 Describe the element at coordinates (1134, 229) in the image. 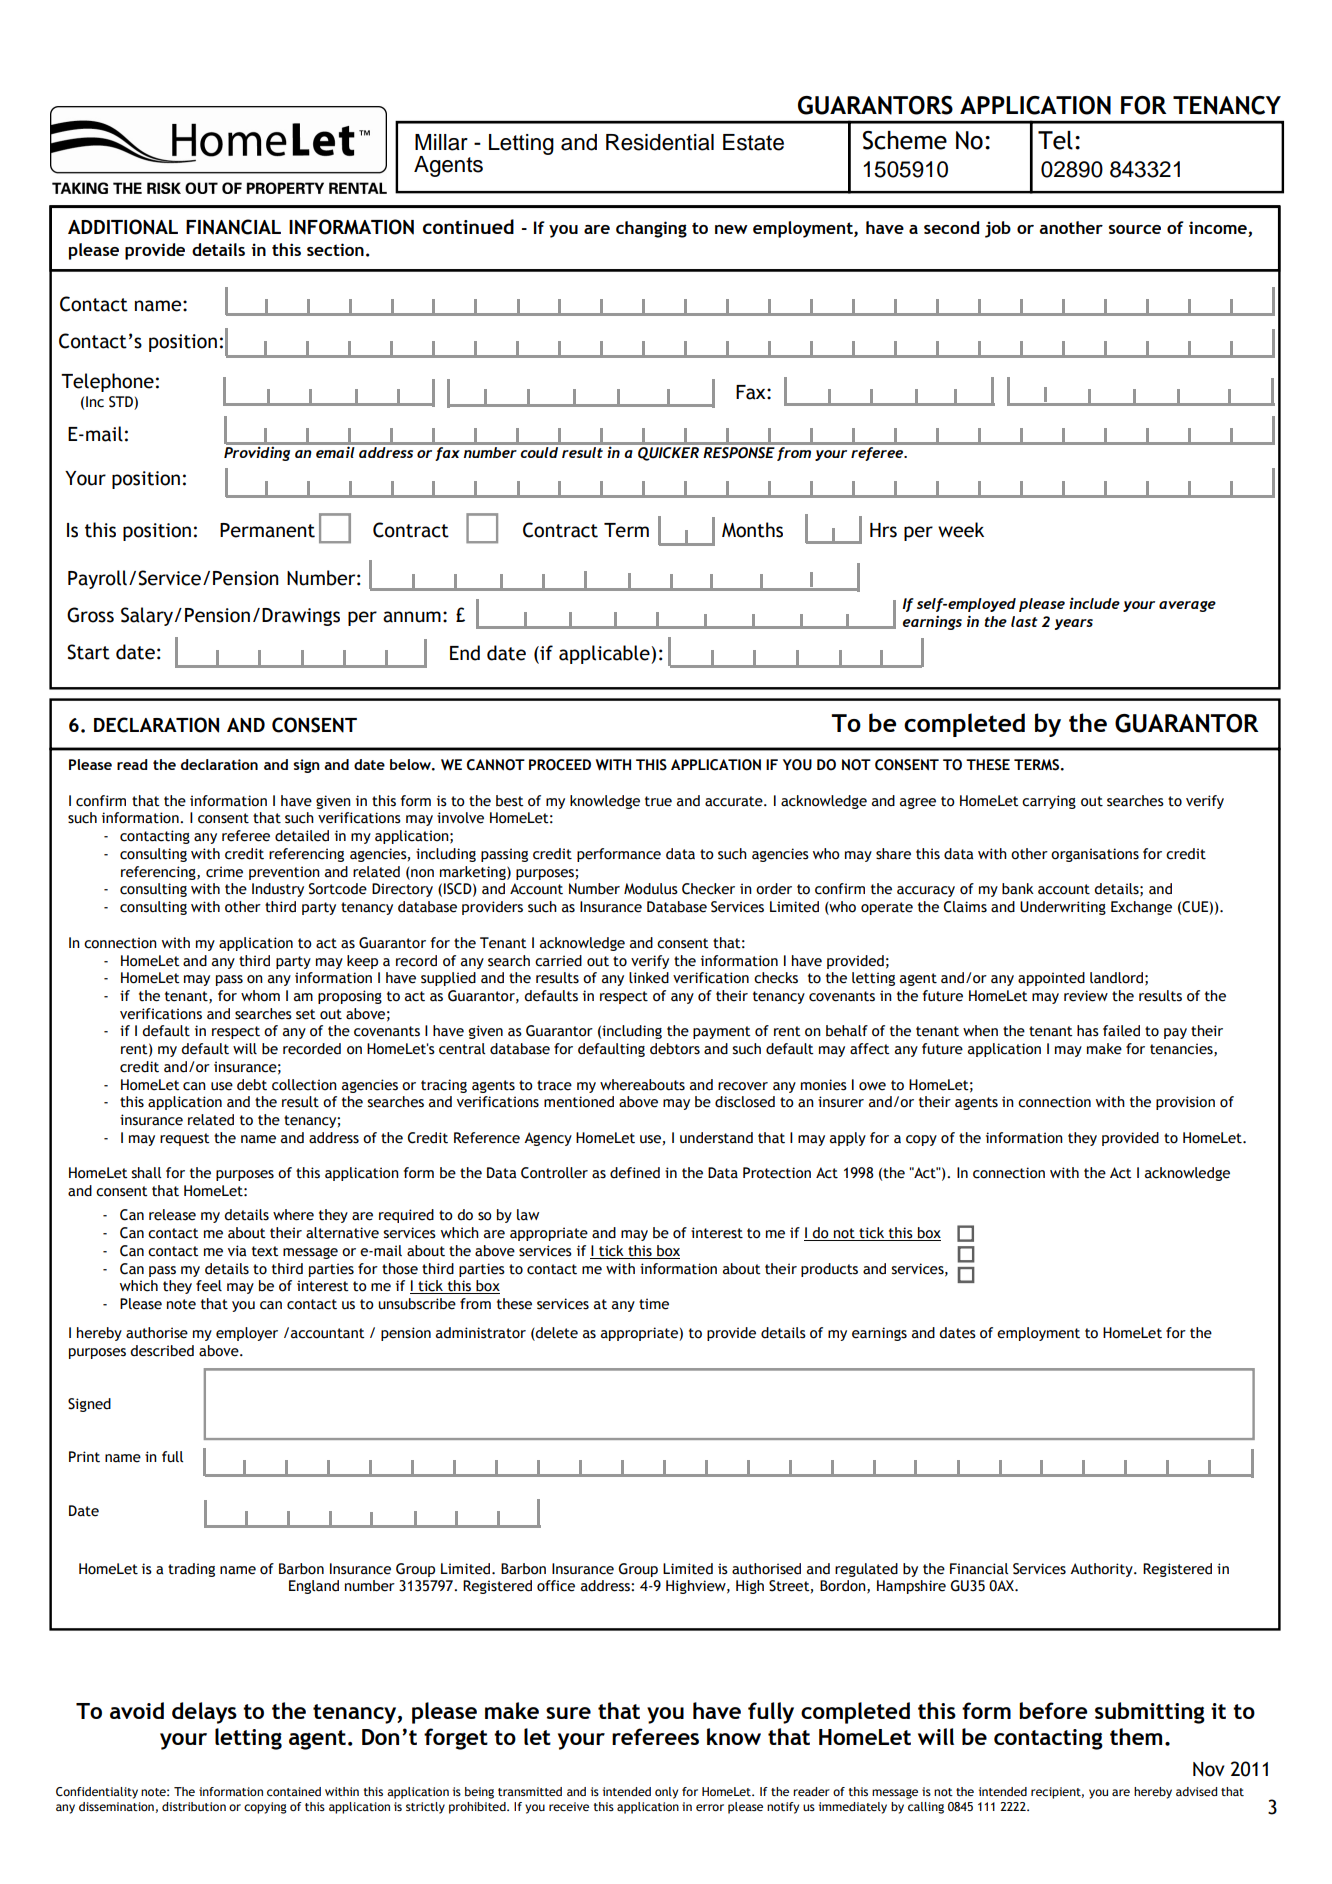

I see `source` at that location.
